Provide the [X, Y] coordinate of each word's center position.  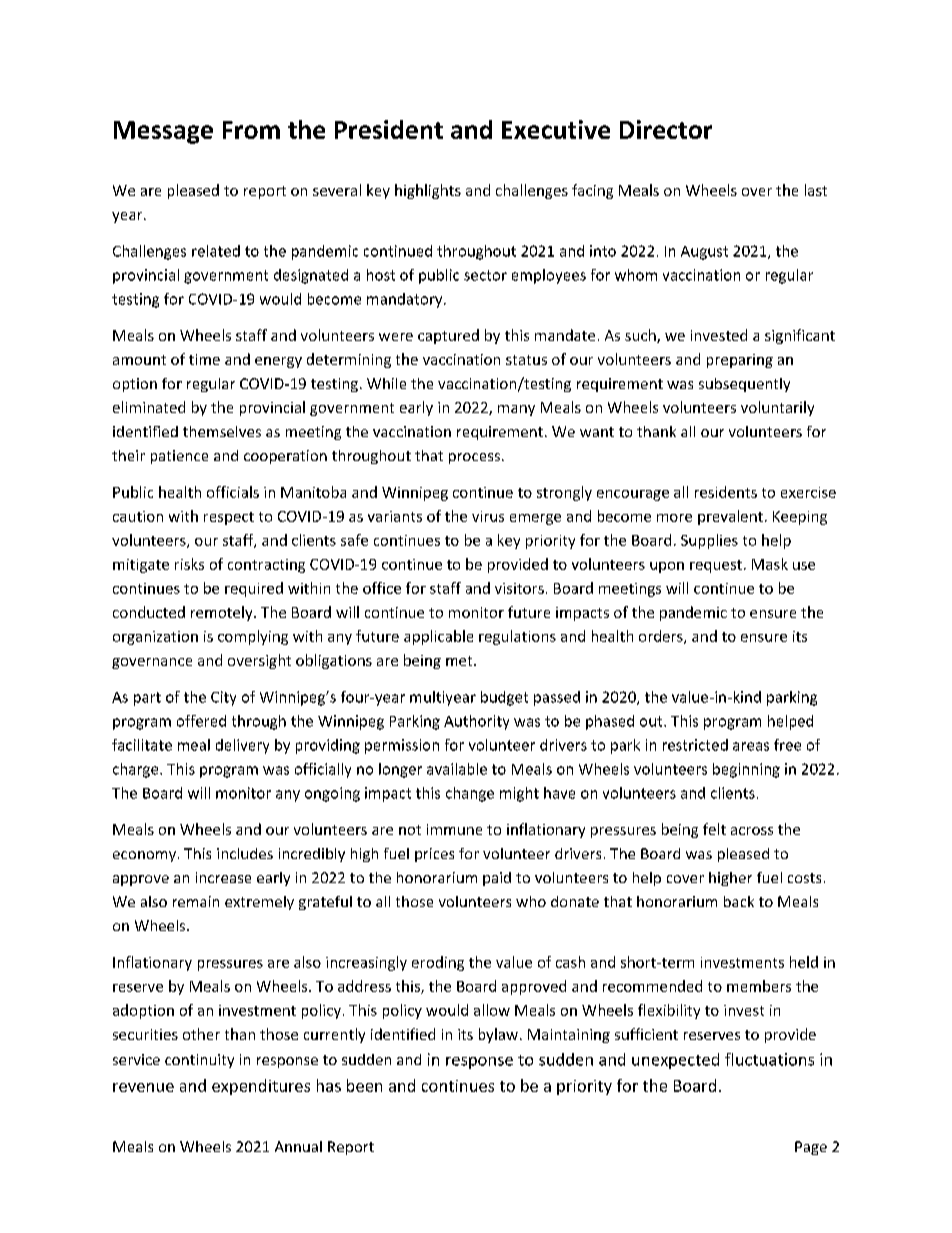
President [389, 129]
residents [726, 492]
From [251, 130]
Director [666, 129]
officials [233, 492]
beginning [746, 770]
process [474, 458]
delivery [242, 746]
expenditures [261, 1087]
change [470, 794]
